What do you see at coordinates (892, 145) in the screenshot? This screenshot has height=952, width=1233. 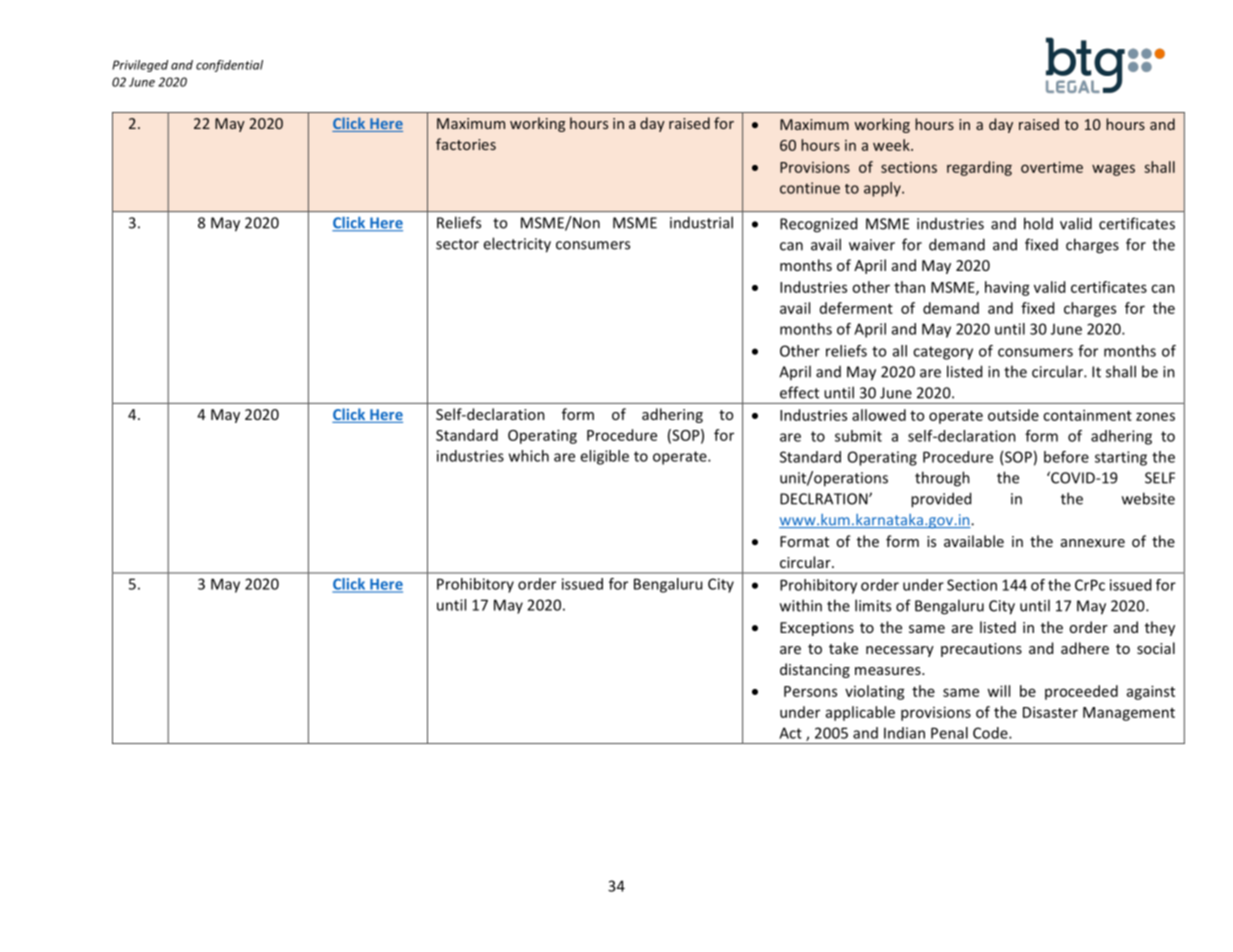 I see `week` at bounding box center [892, 145].
